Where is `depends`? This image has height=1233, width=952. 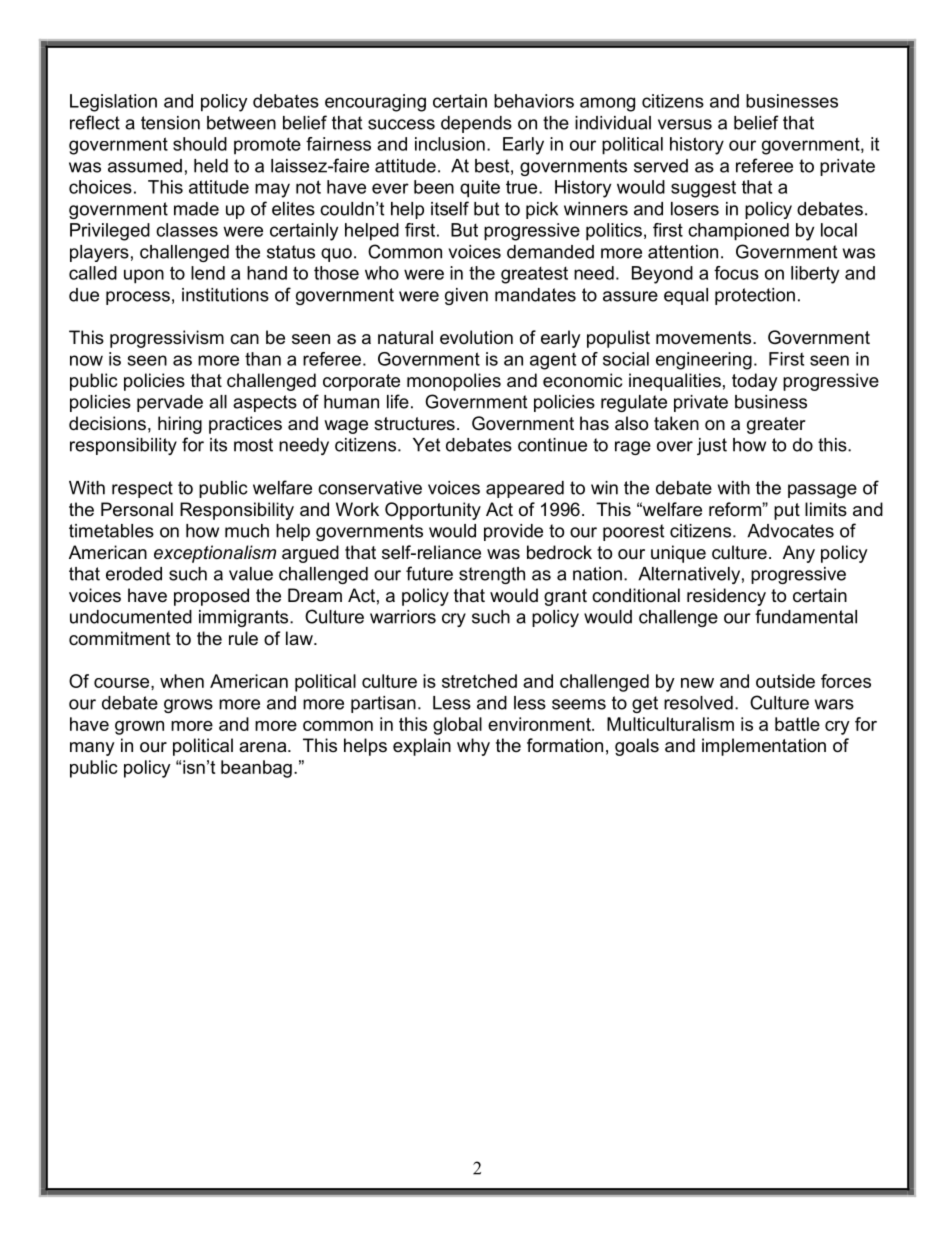 depends is located at coordinates (476, 124).
